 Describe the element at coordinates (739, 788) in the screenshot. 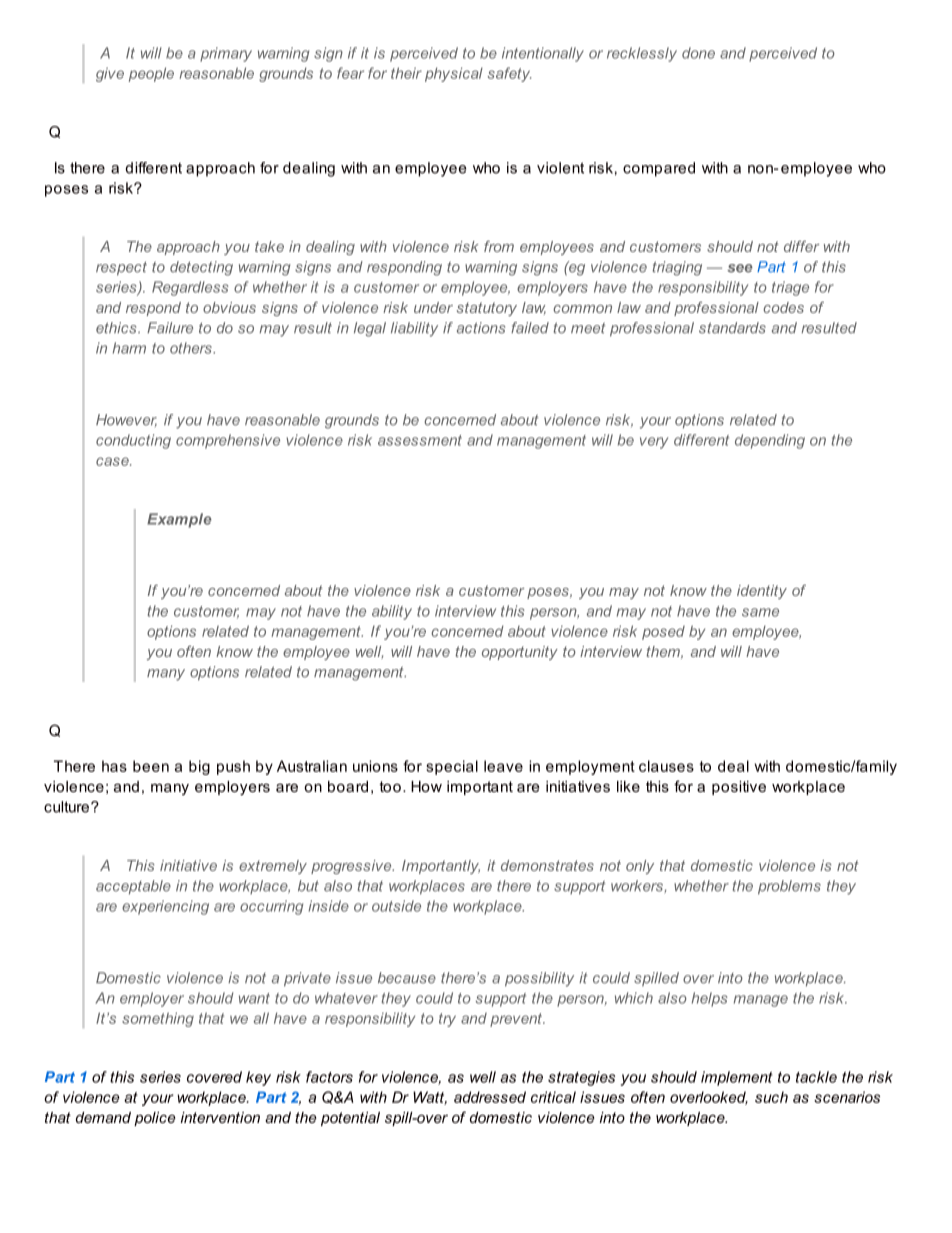

I see `positive` at that location.
